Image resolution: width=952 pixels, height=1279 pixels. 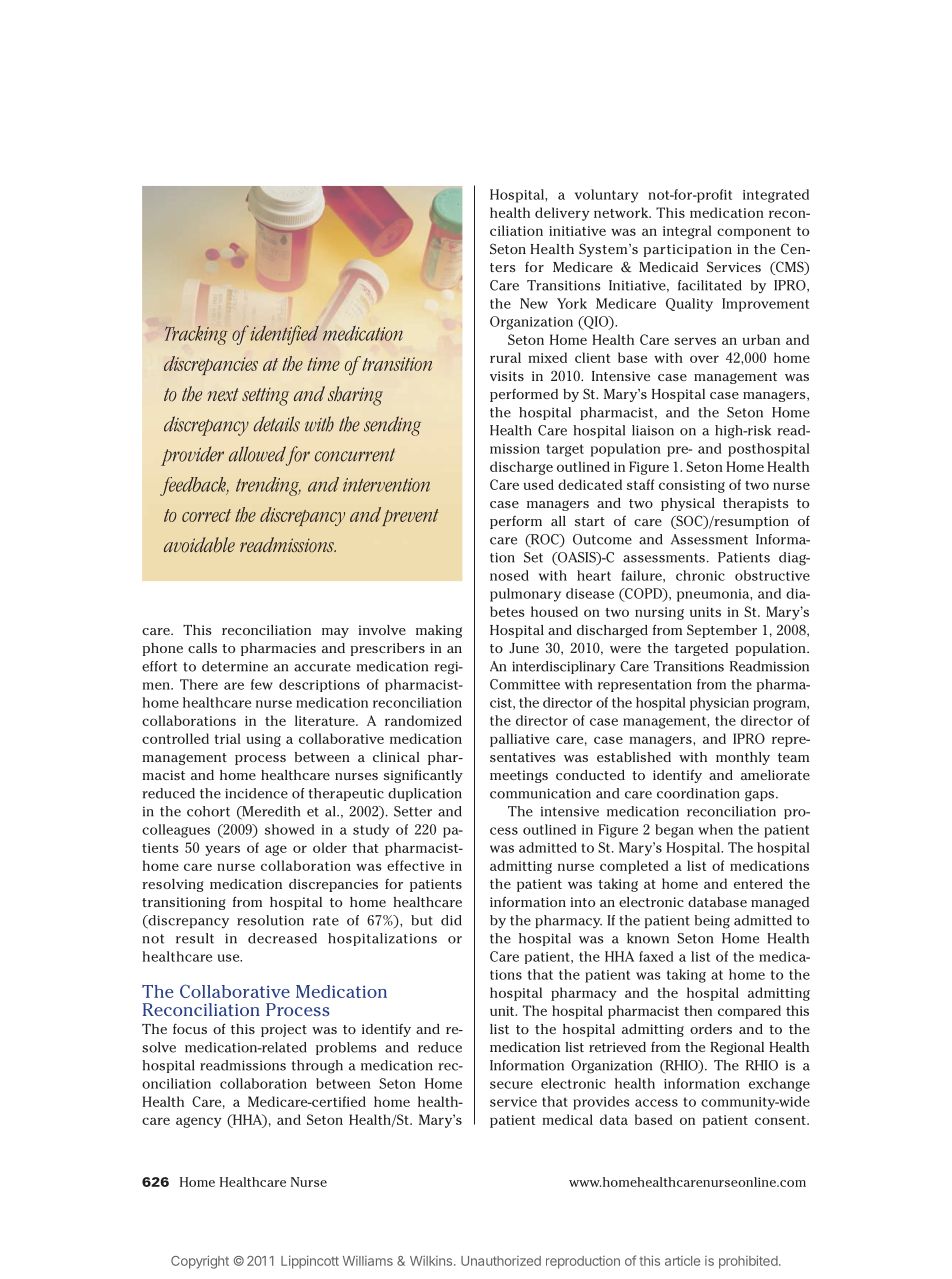 What do you see at coordinates (687, 232) in the screenshot?
I see `integral` at bounding box center [687, 232].
